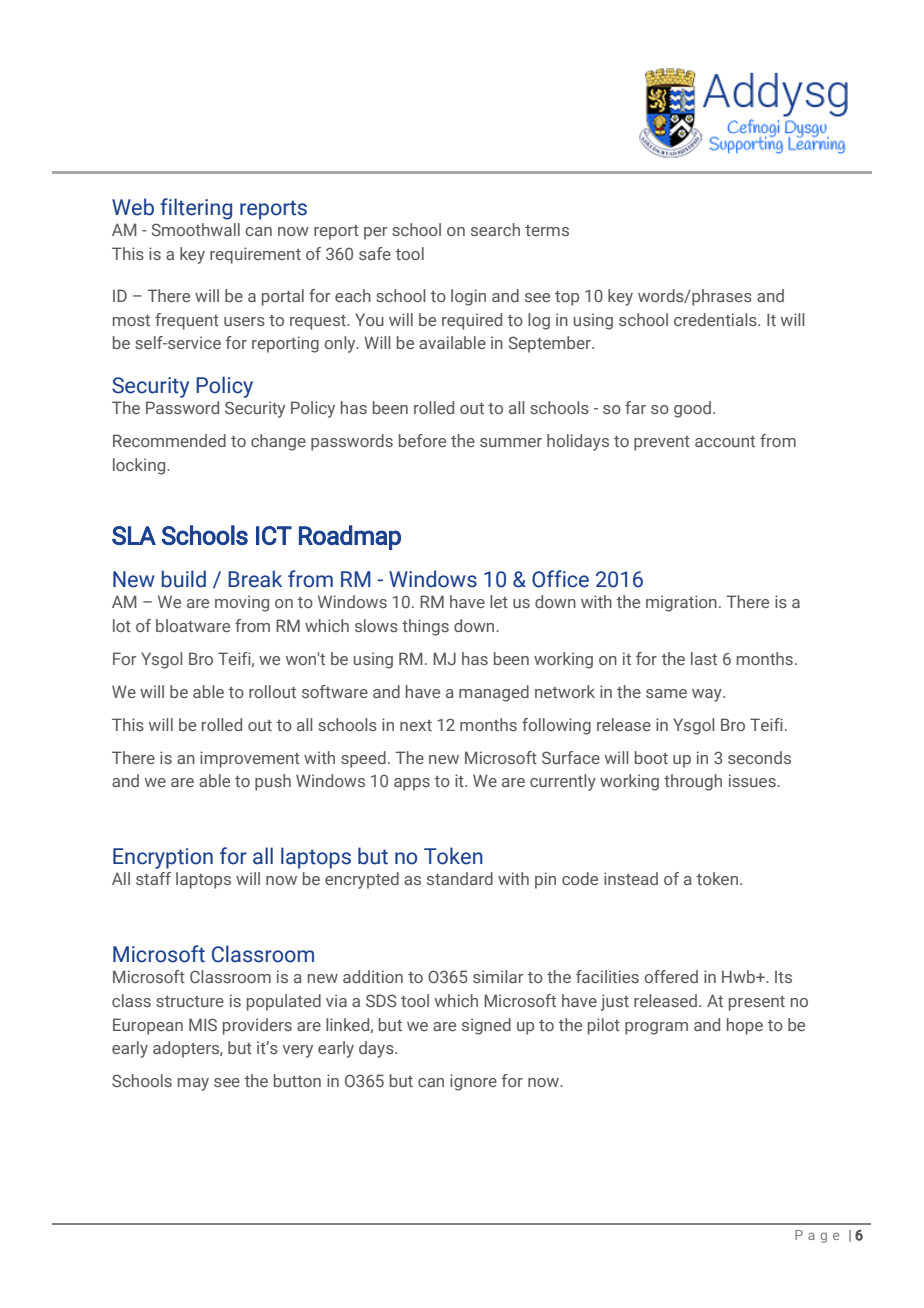  Describe the element at coordinates (425, 627) in the document. I see `things` at that location.
